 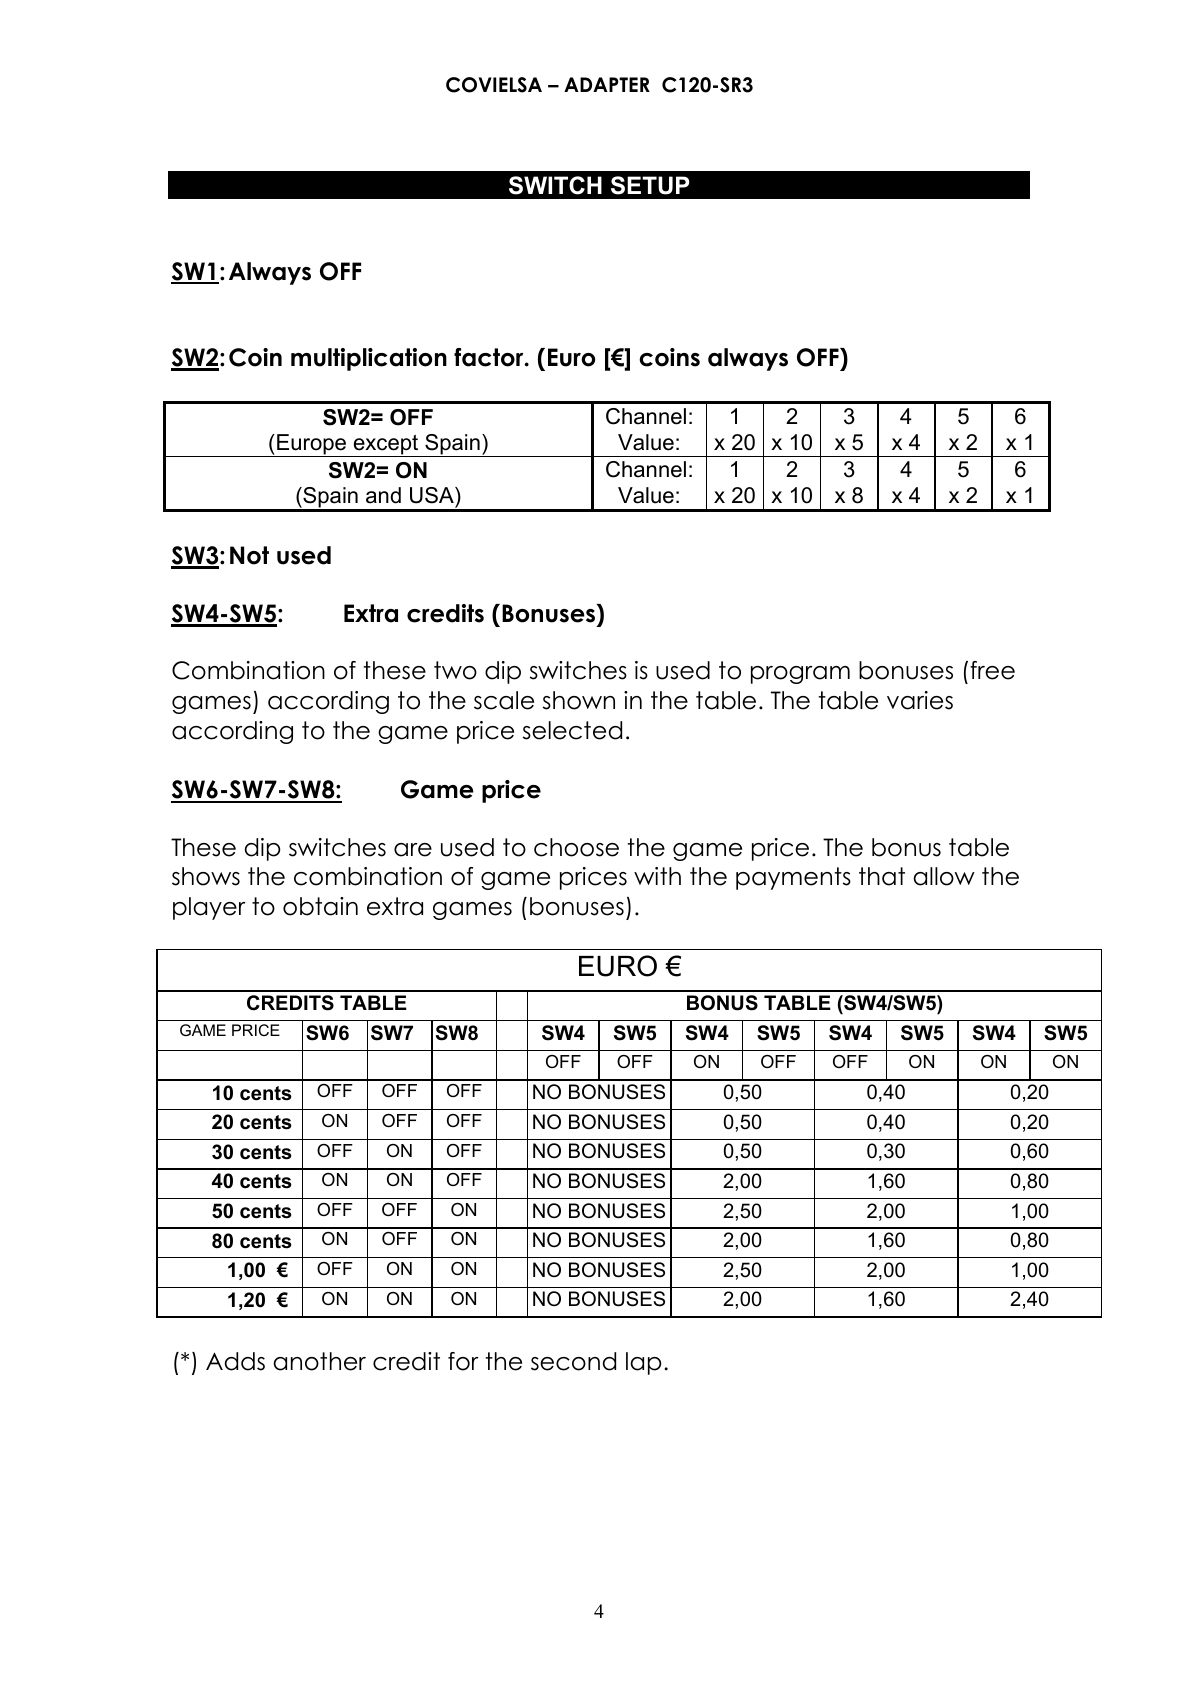 I want to click on another, so click(x=319, y=1361).
